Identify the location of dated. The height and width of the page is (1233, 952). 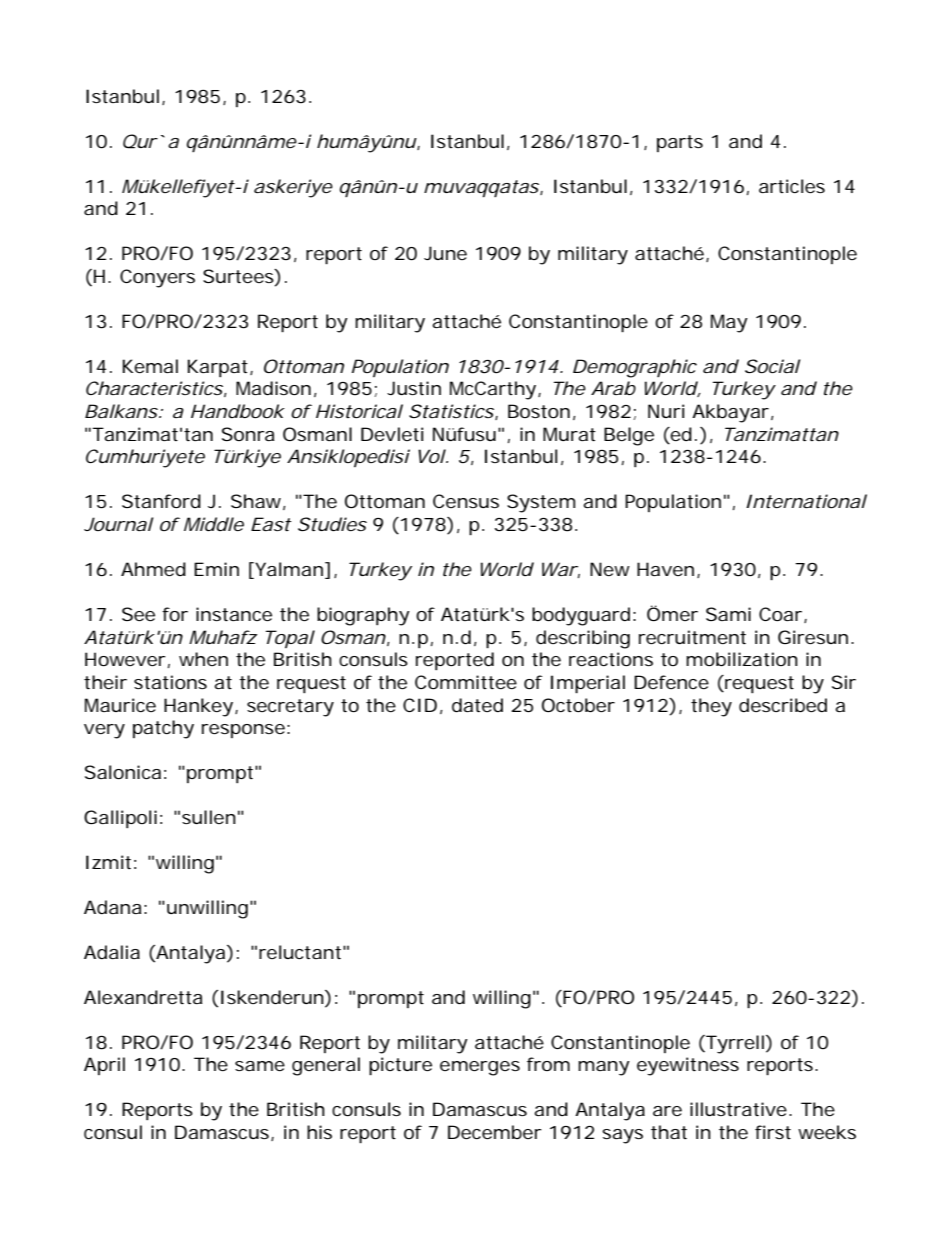
(477, 705).
